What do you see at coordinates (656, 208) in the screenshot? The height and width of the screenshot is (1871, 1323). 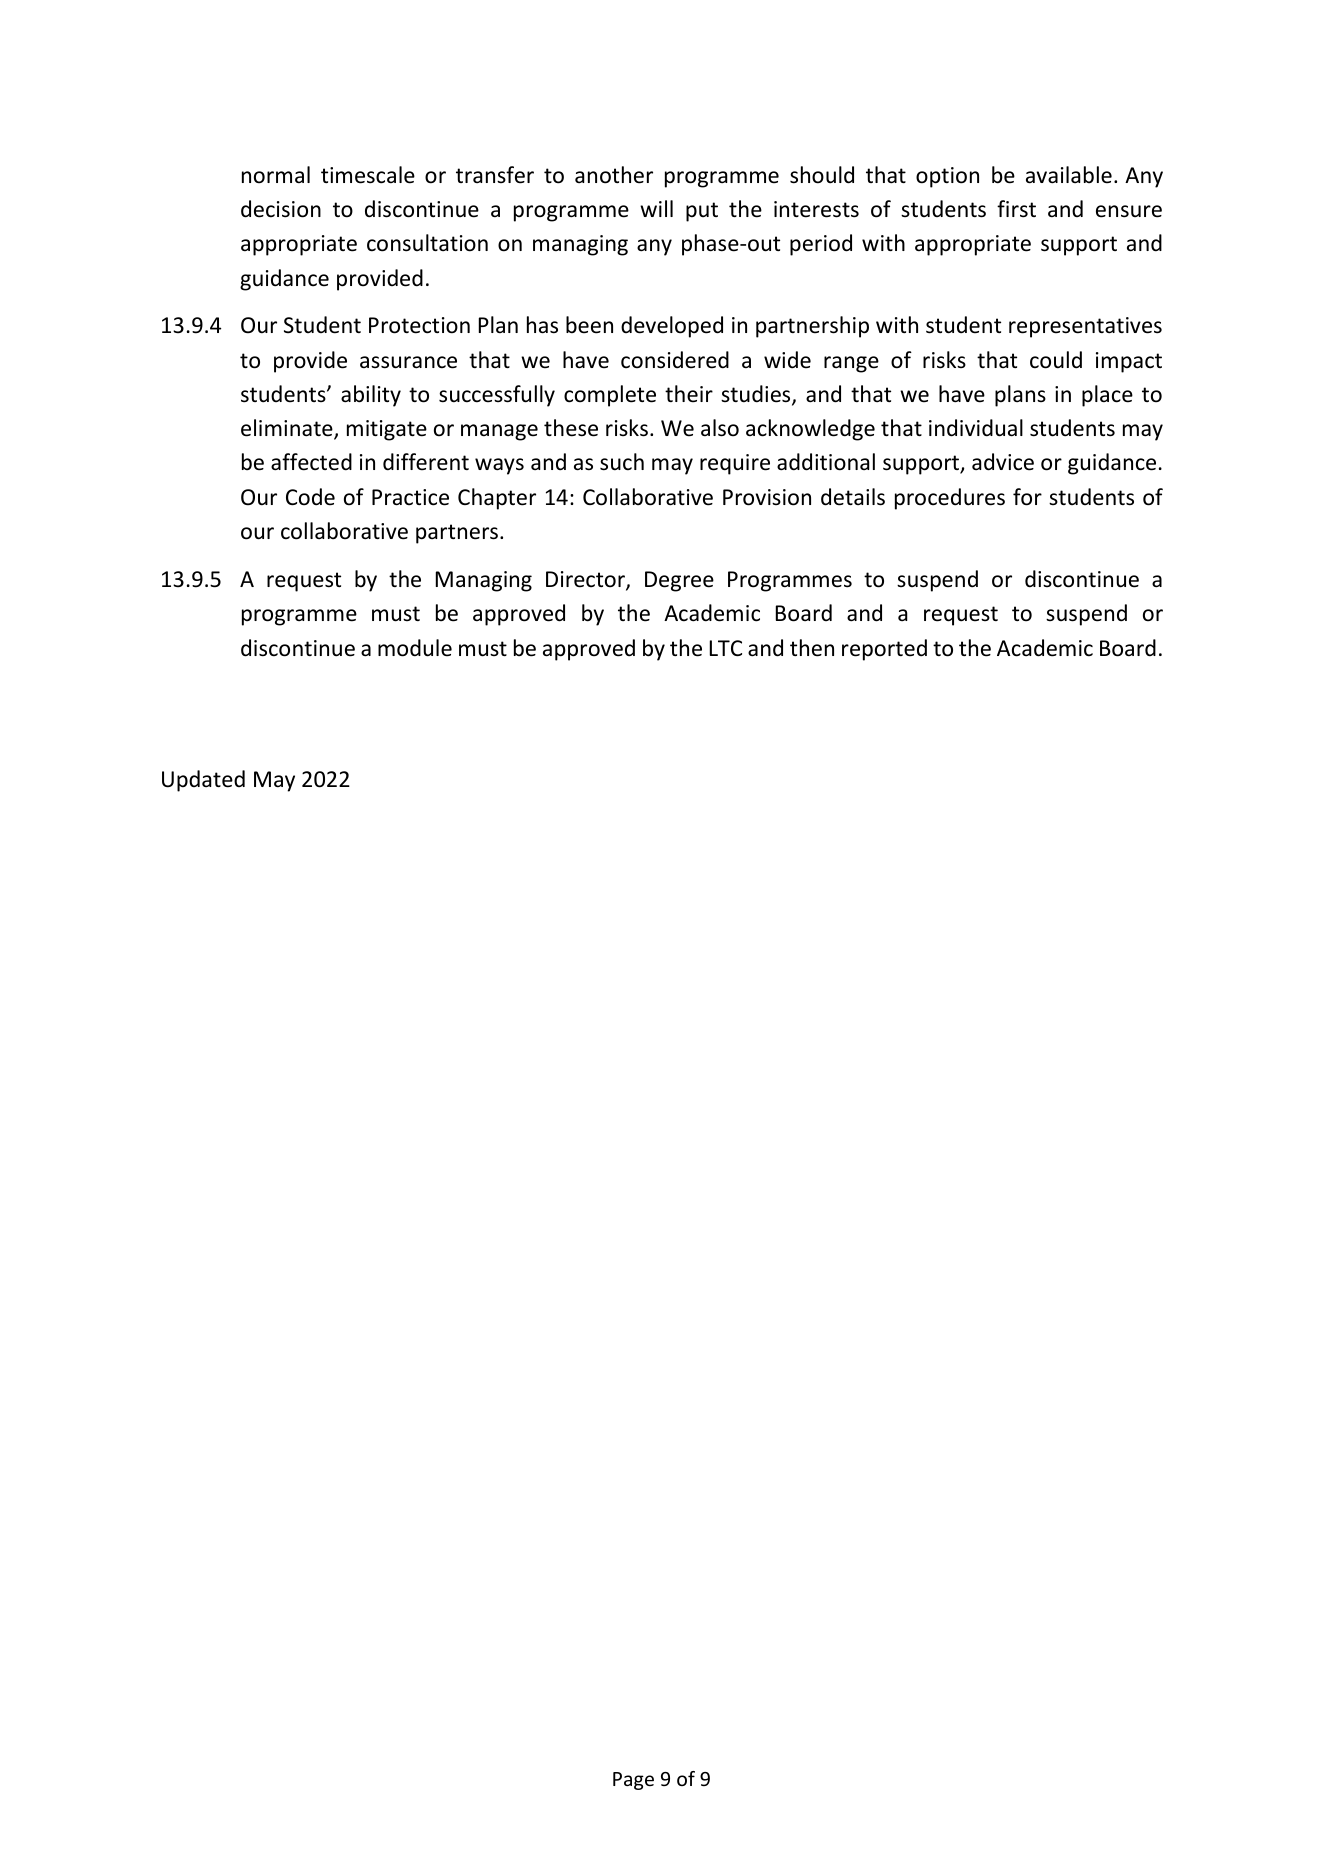 I see `will` at bounding box center [656, 208].
